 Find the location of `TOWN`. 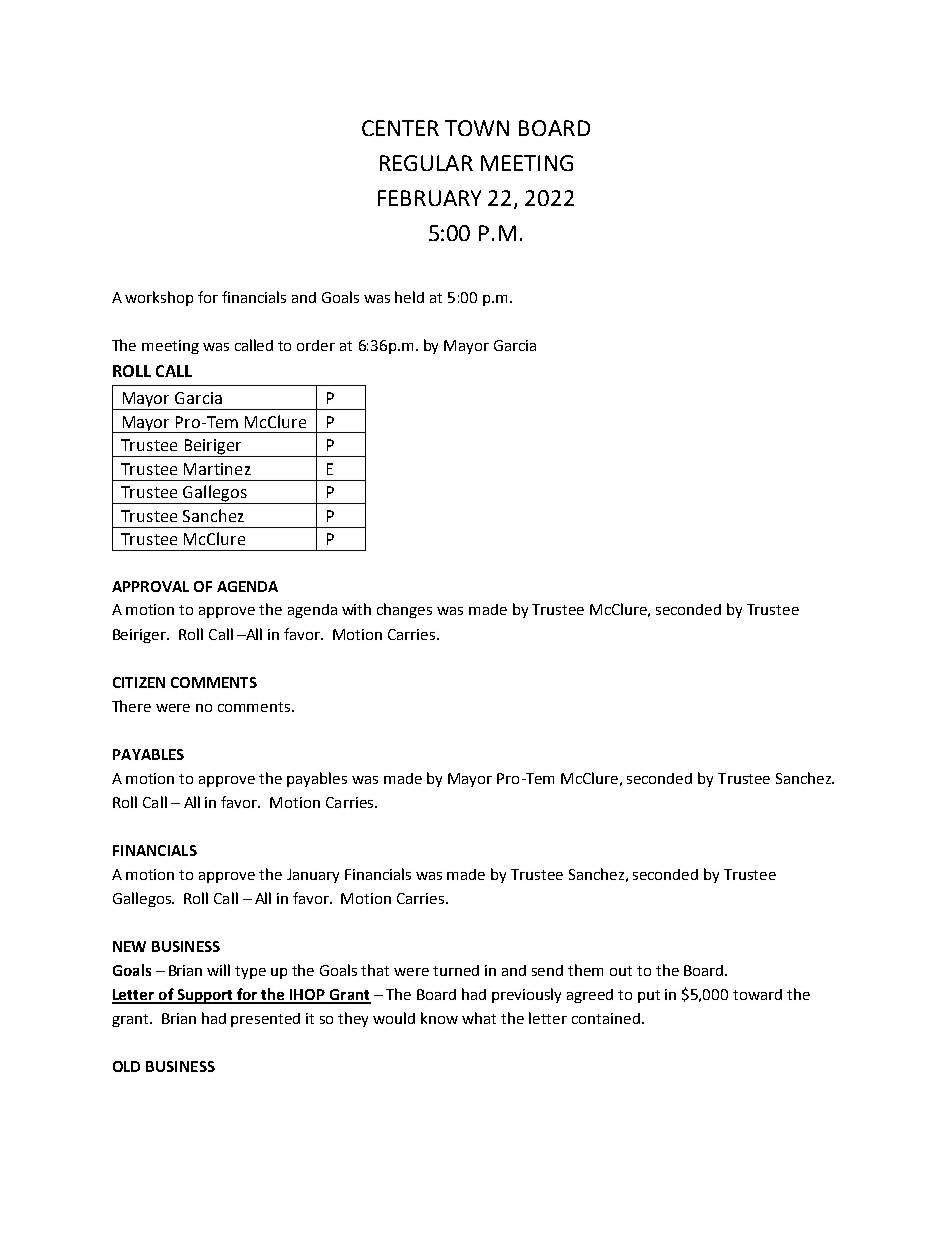

TOWN is located at coordinates (477, 128).
